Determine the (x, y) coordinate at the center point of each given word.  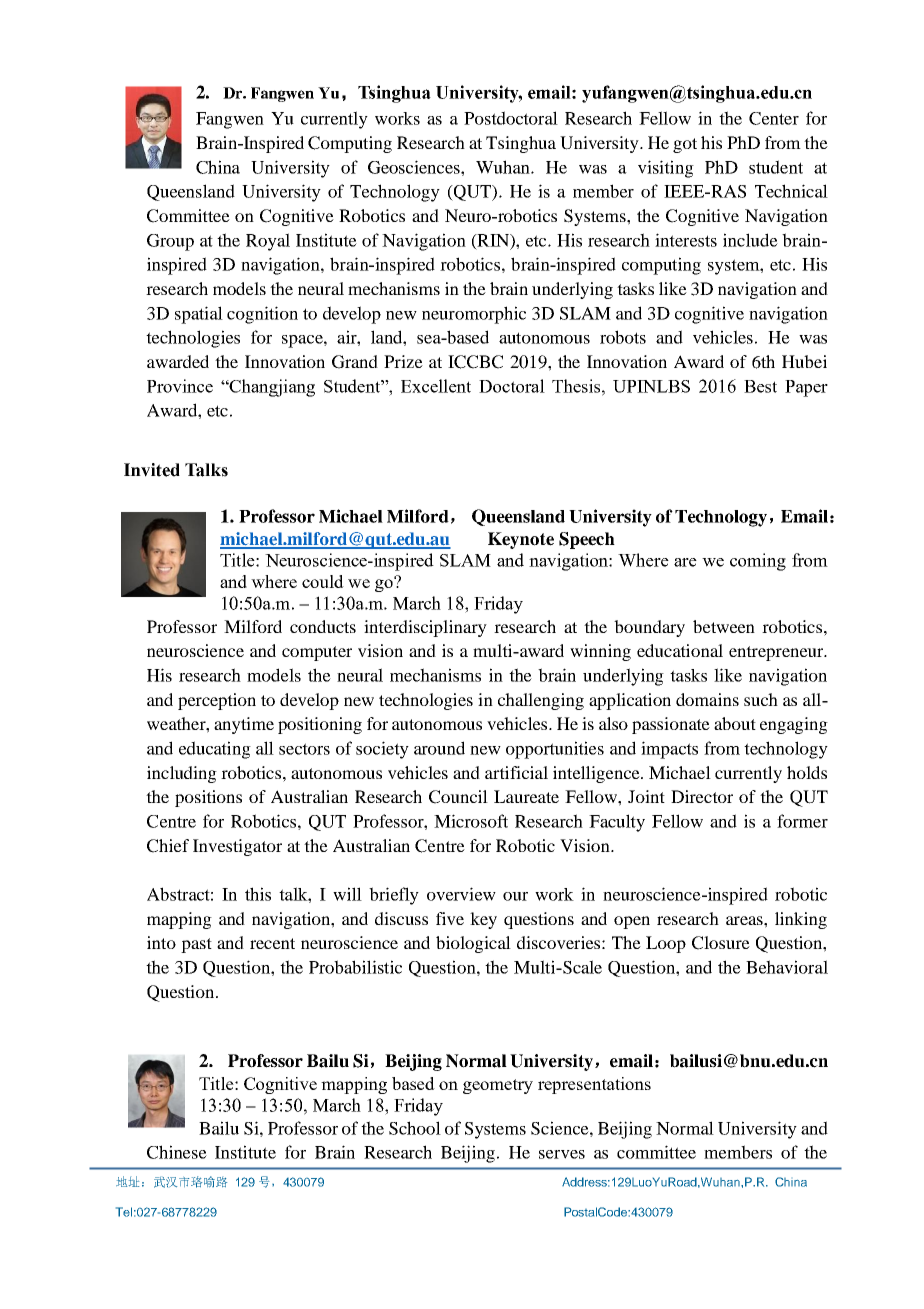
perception (217, 701)
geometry (498, 1086)
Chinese (177, 1152)
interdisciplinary (425, 628)
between (724, 626)
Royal (268, 242)
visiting (666, 169)
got (685, 145)
